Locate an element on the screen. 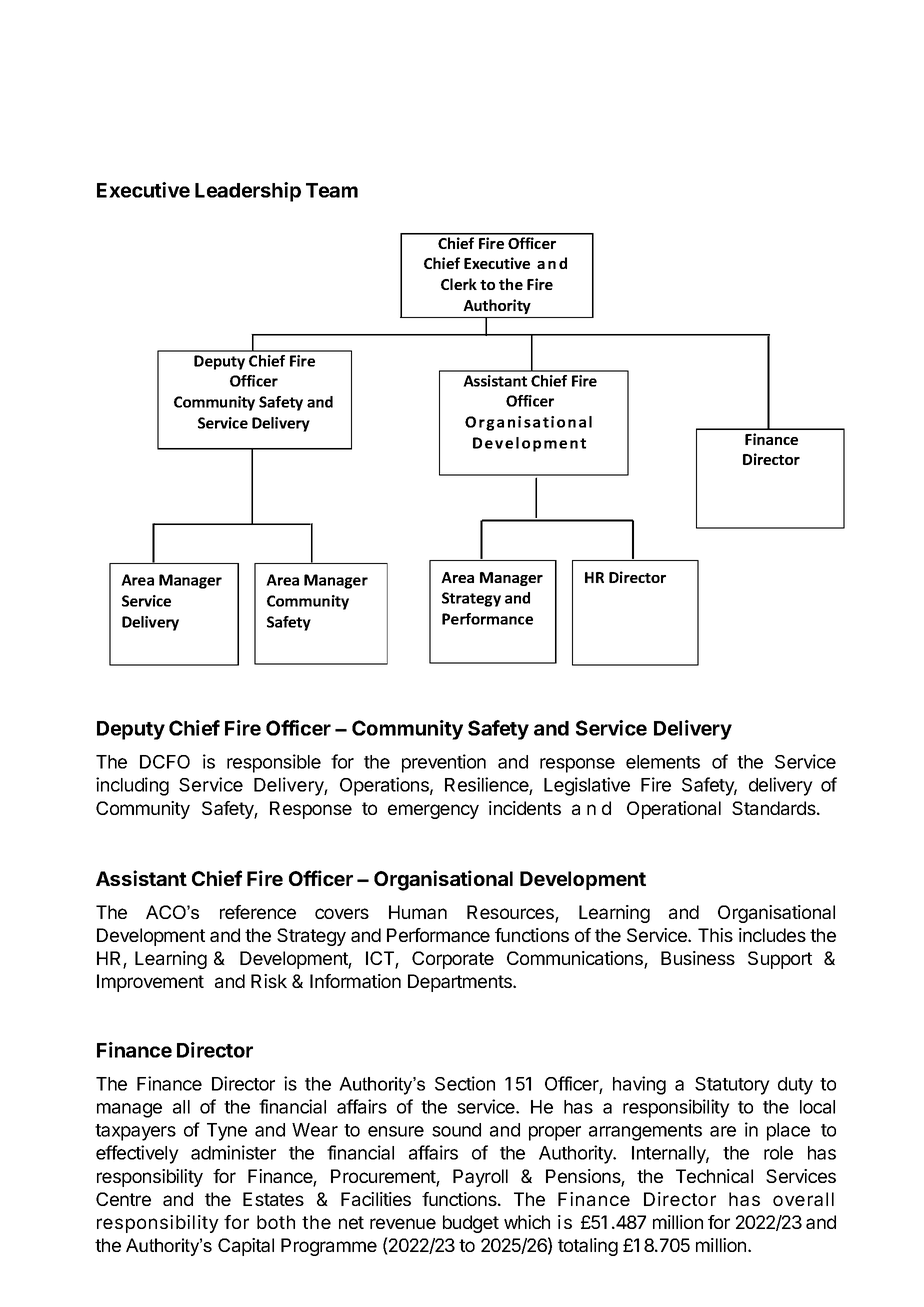 The image size is (924, 1307). responsible is located at coordinates (274, 763).
